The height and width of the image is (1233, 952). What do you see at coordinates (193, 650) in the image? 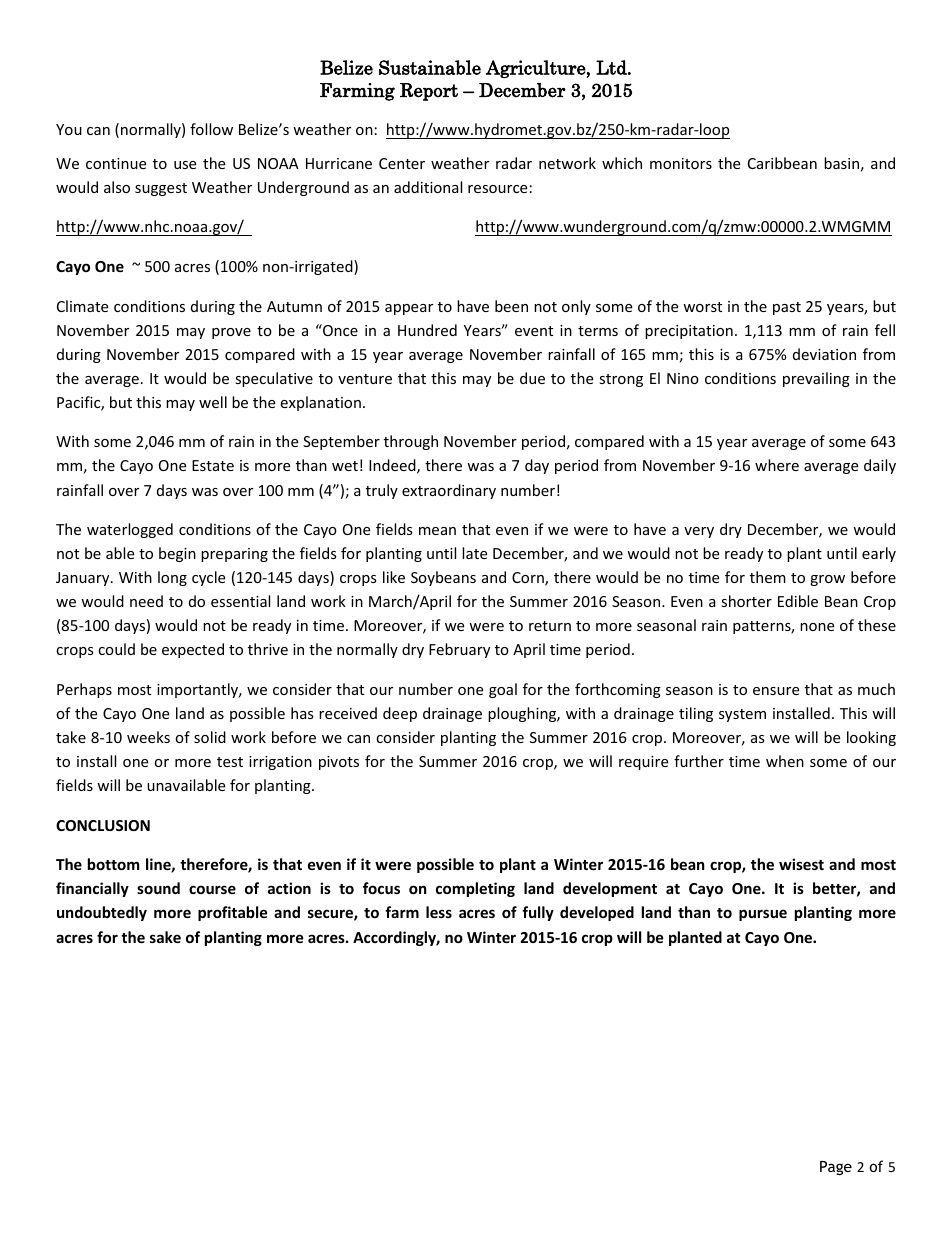
I see `expected` at bounding box center [193, 650].
